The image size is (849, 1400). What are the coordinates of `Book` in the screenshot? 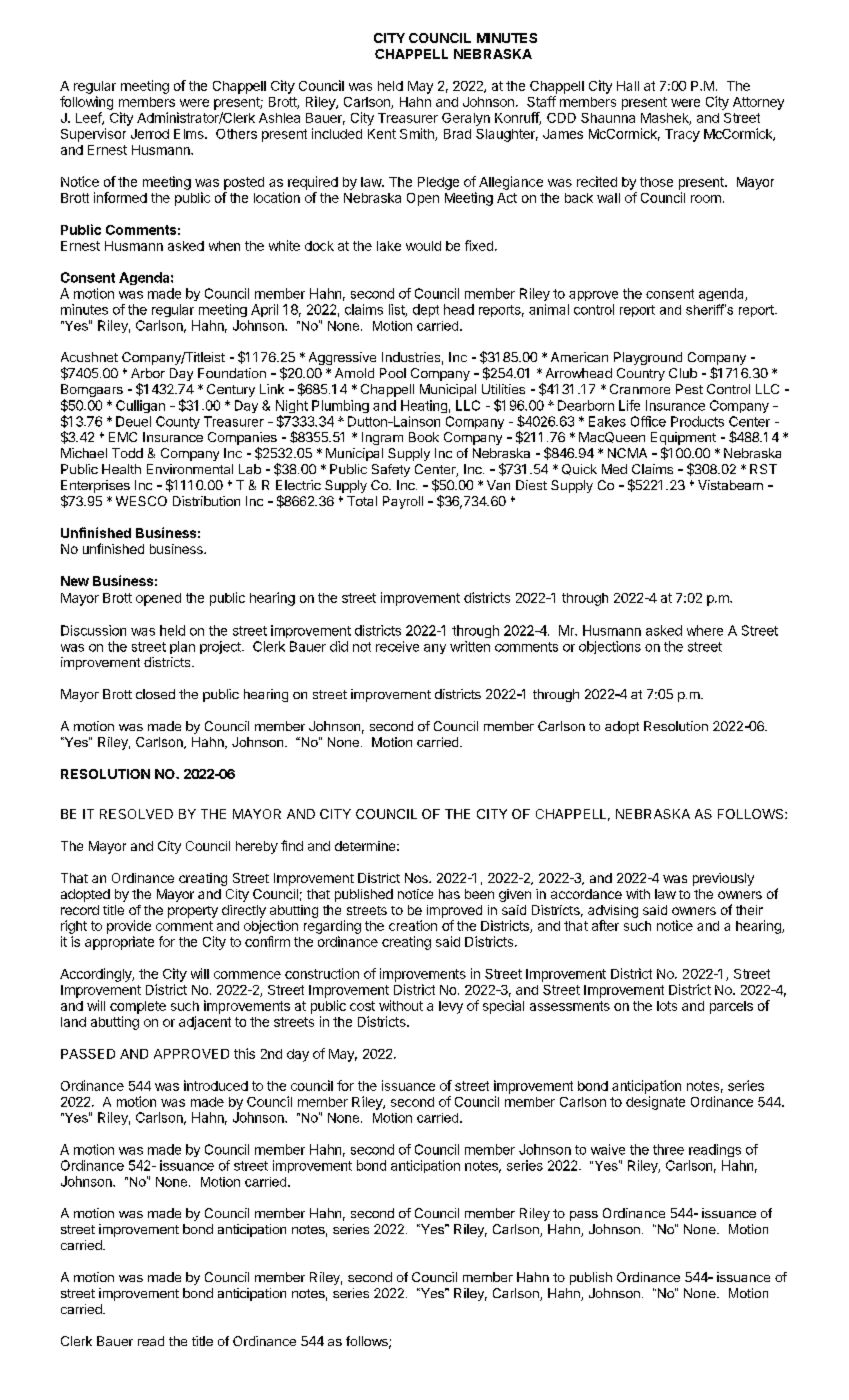 It's located at (424, 437).
